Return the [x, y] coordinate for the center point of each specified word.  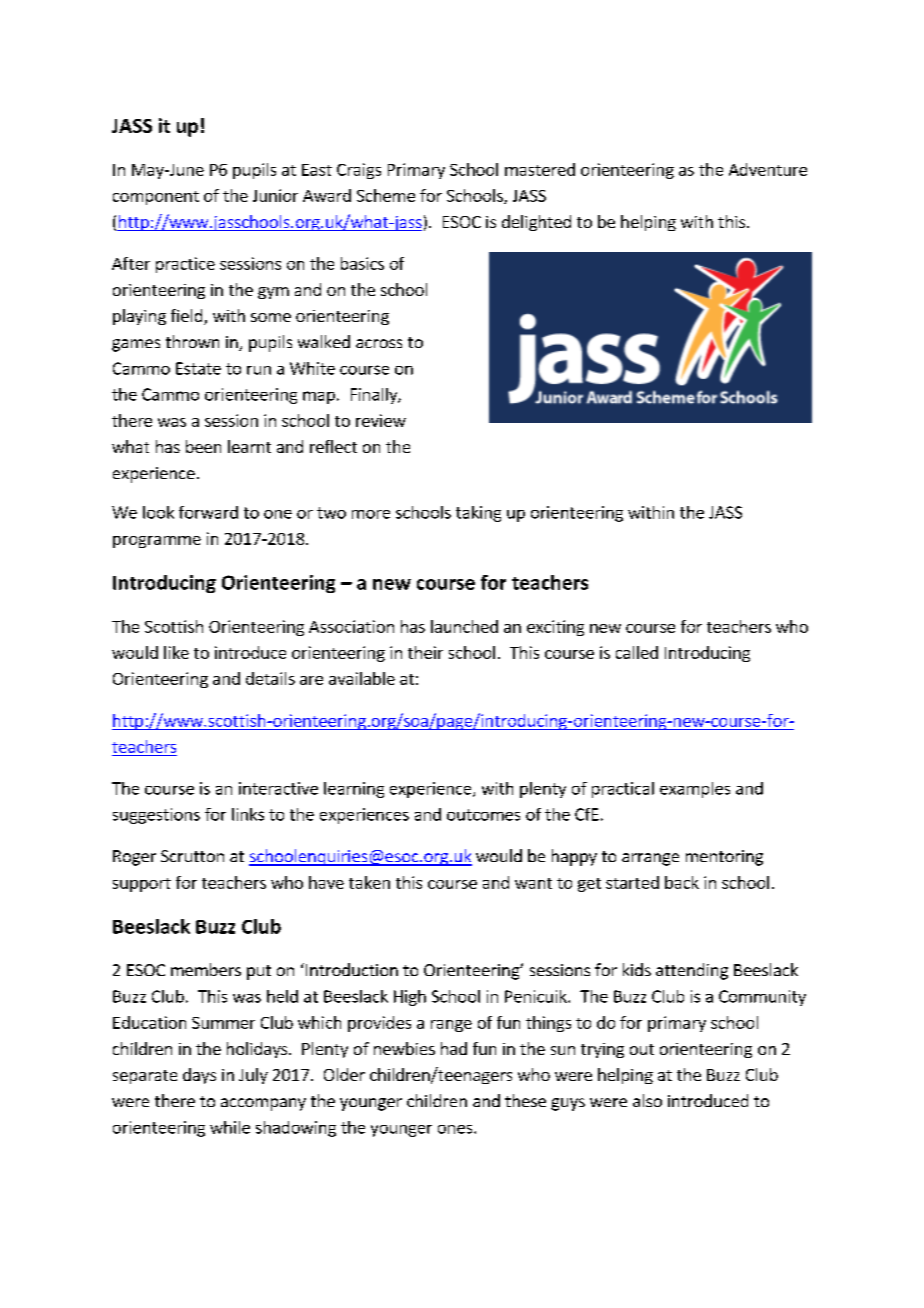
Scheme [386, 195]
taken [369, 882]
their [425, 652]
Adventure [768, 169]
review [381, 420]
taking [478, 514]
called [637, 652]
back [682, 882]
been [203, 446]
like [176, 652]
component [156, 198]
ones [456, 1129]
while [230, 1127]
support [142, 885]
